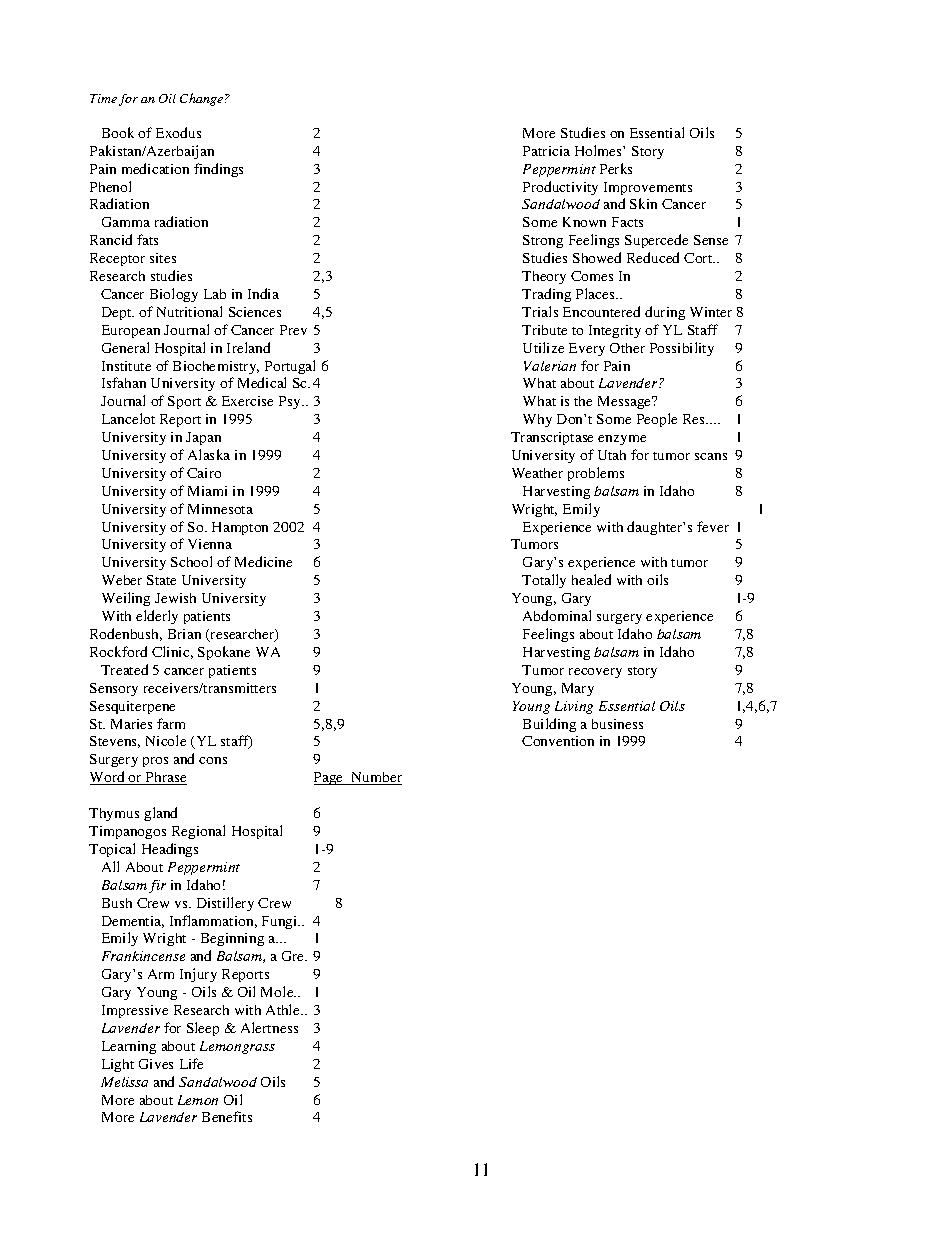 The height and width of the document is (1233, 952). What do you see at coordinates (599, 150) in the document?
I see `Holmes` at bounding box center [599, 150].
